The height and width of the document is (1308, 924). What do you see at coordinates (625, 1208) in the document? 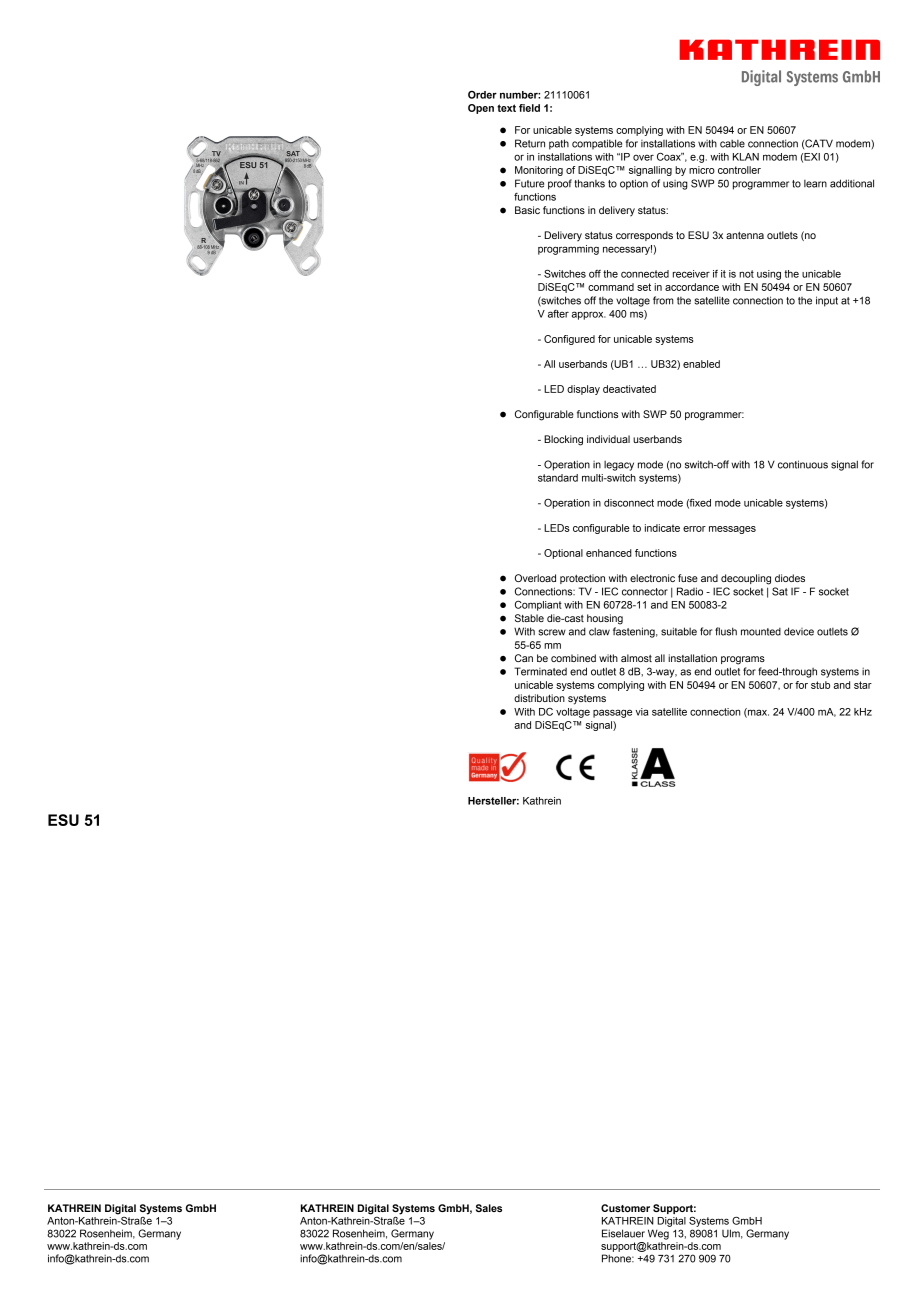
I see `Customer` at bounding box center [625, 1208].
